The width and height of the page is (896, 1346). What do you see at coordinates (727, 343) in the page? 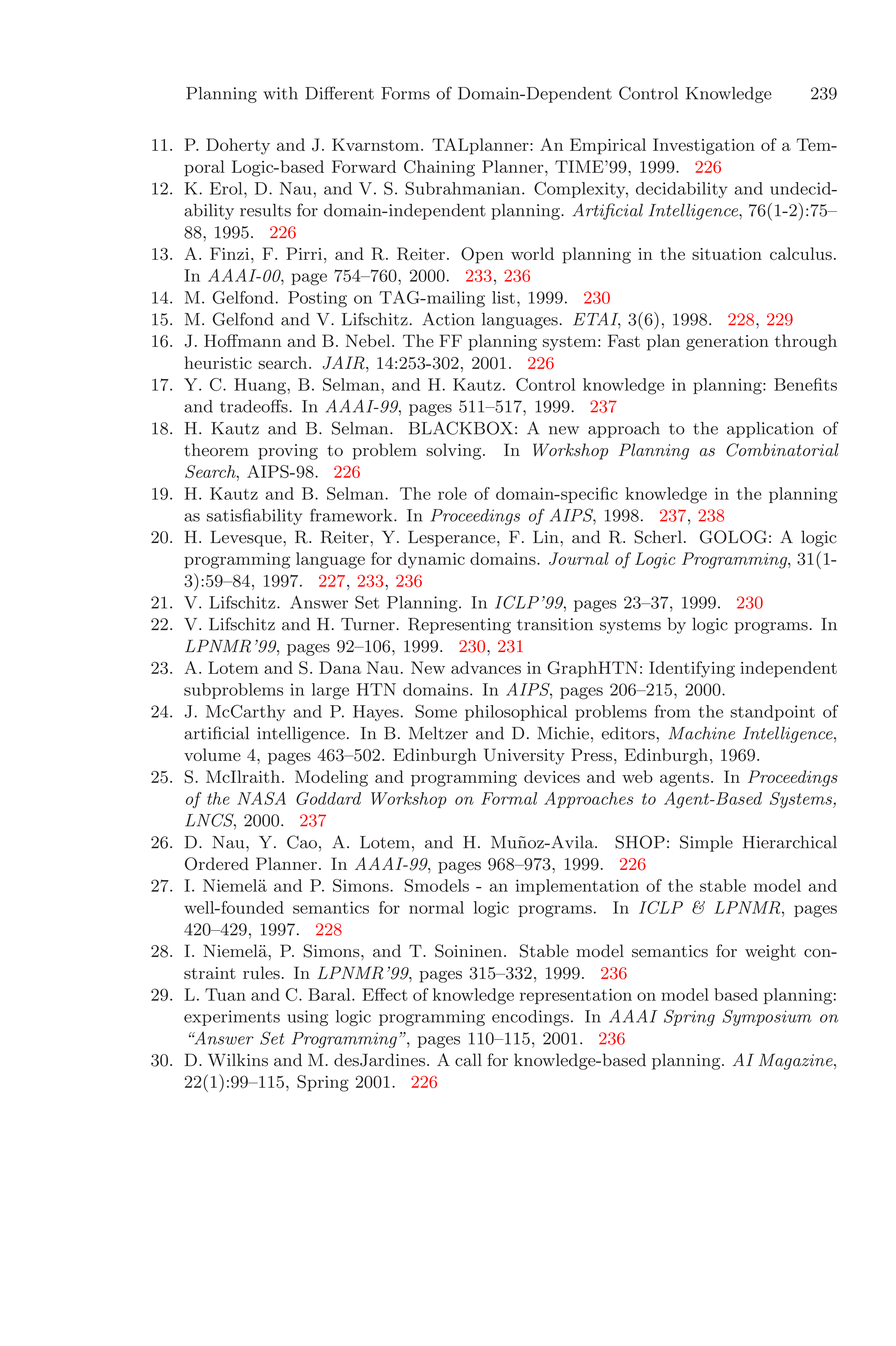
I see `generation` at bounding box center [727, 343].
